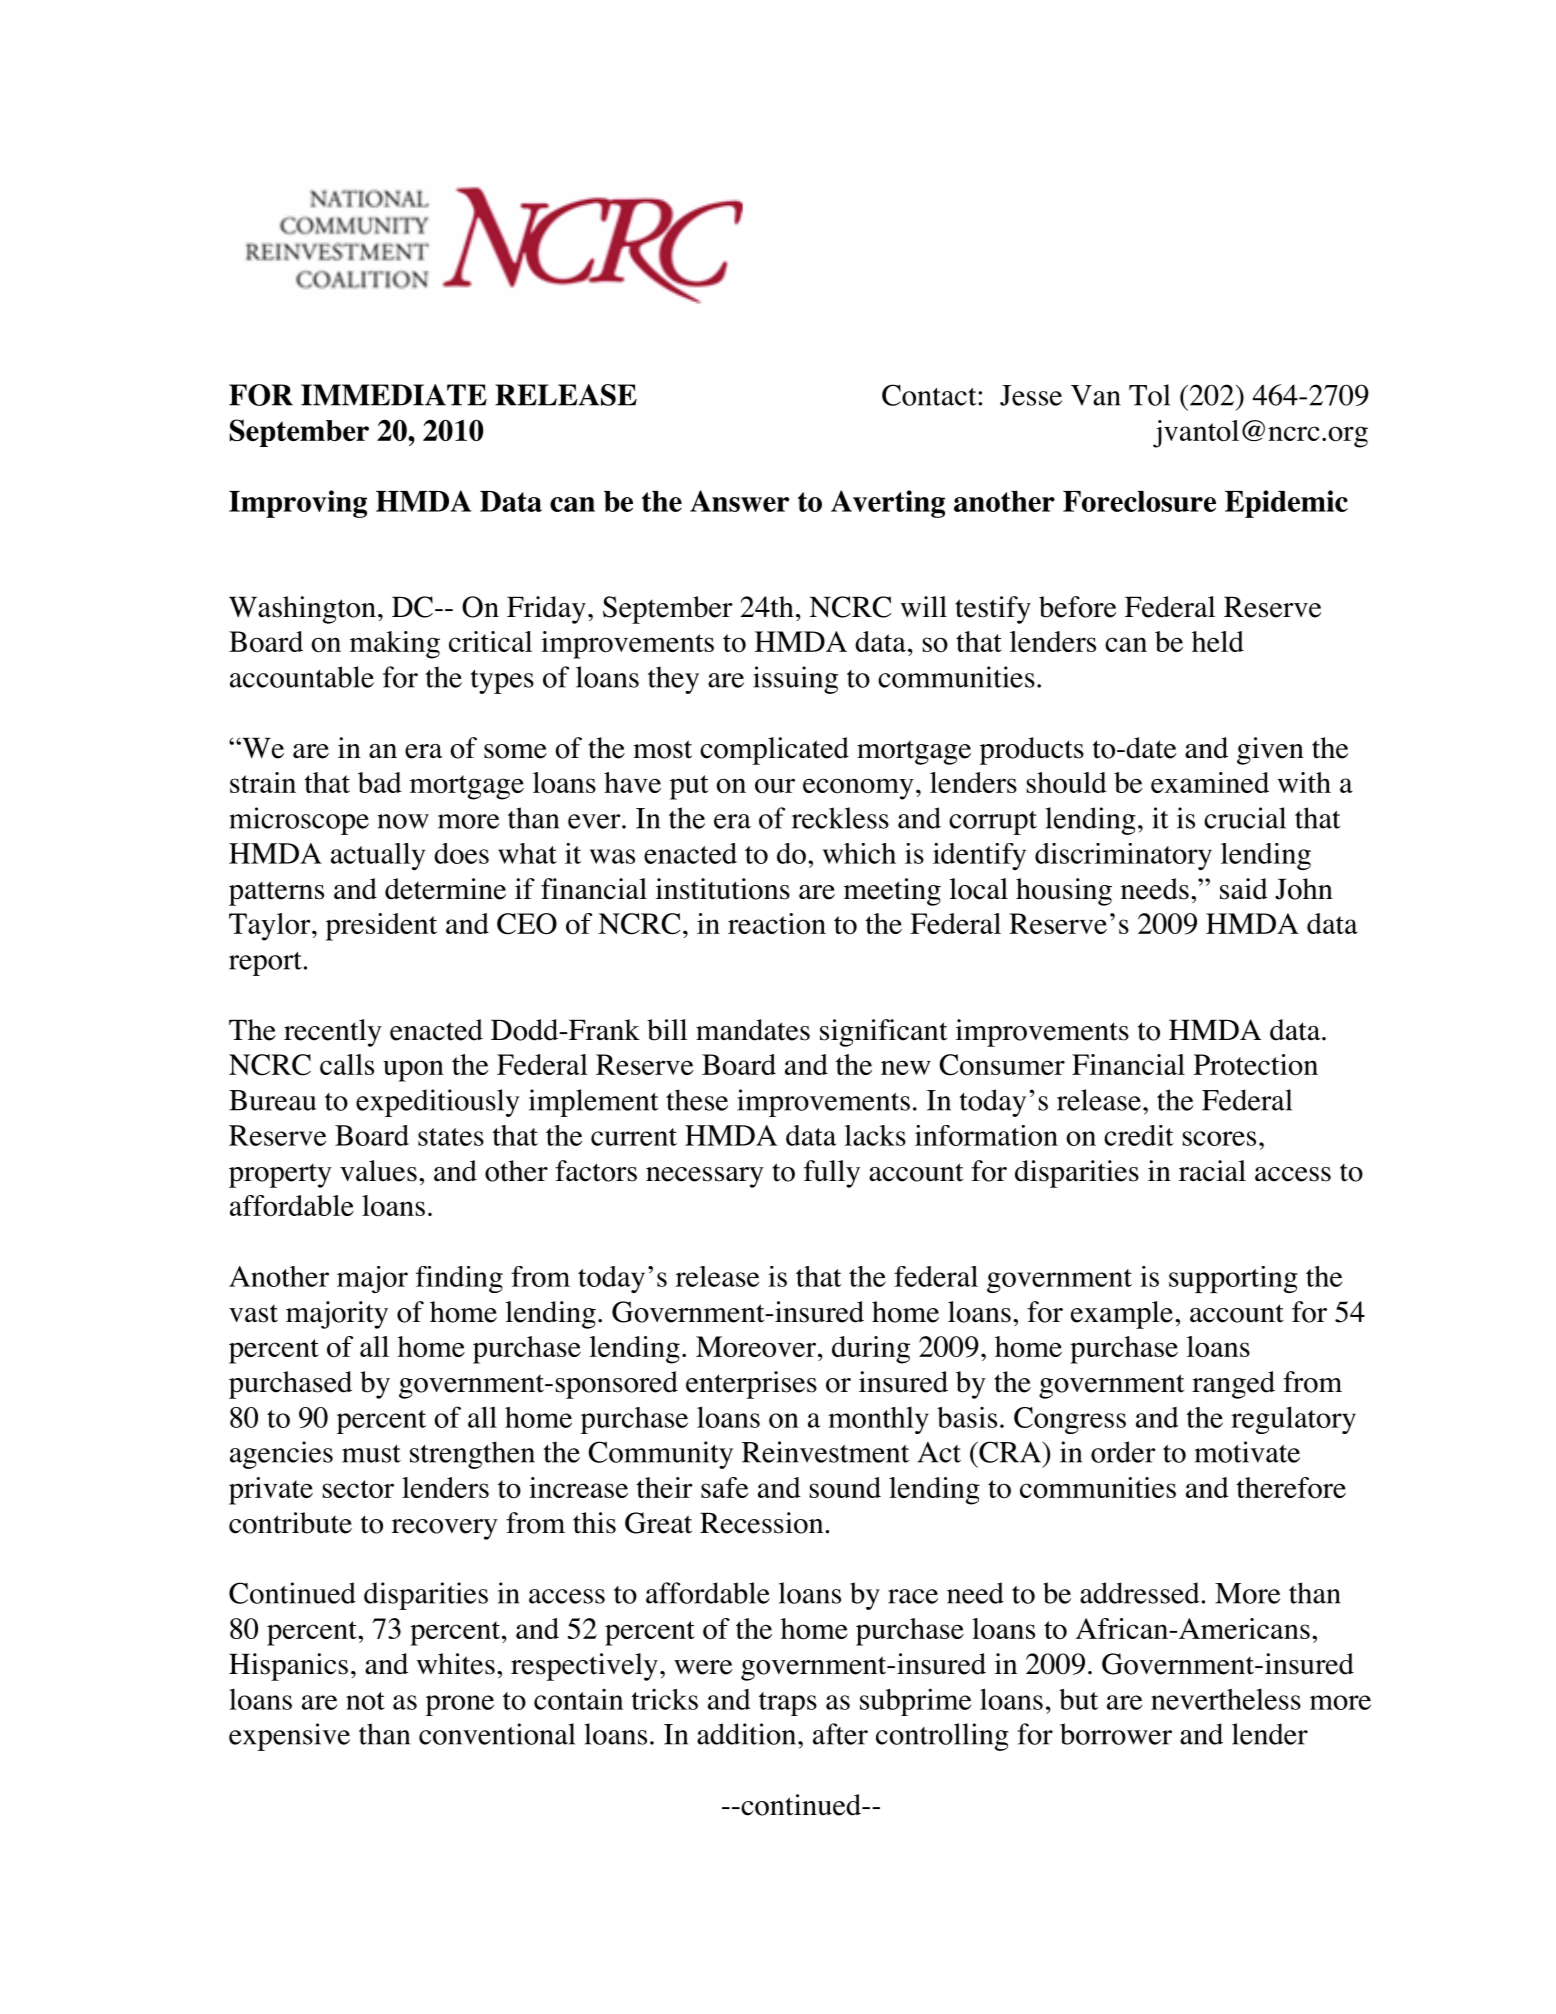 This image has height=2014, width=1556. Describe the element at coordinates (739, 501) in the image. I see `Answer` at that location.
